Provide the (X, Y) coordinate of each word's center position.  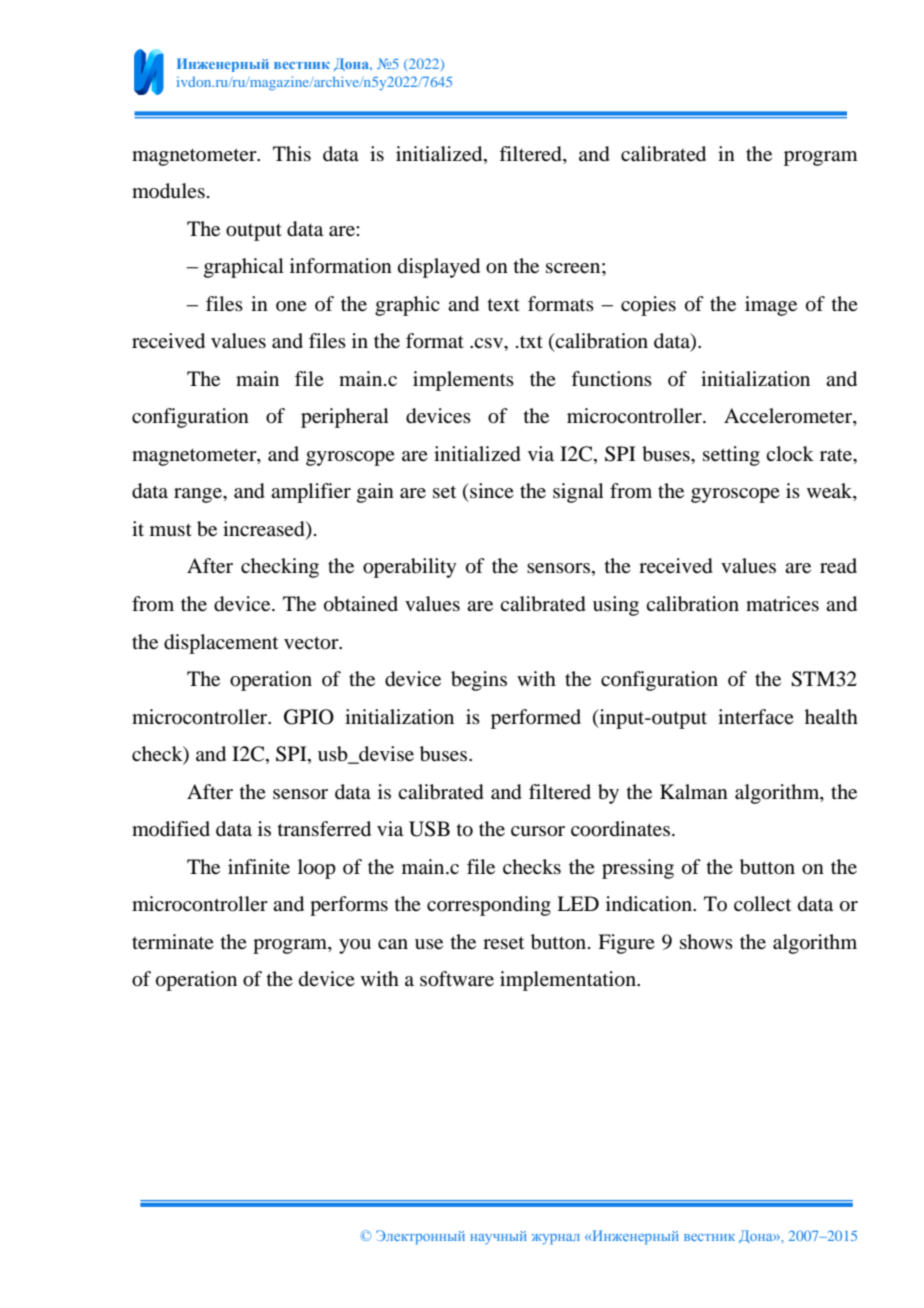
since (491, 490)
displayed (439, 268)
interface (756, 717)
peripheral (345, 418)
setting (731, 456)
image (771, 306)
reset (503, 943)
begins (479, 681)
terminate (173, 942)
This (292, 153)
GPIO (309, 717)
